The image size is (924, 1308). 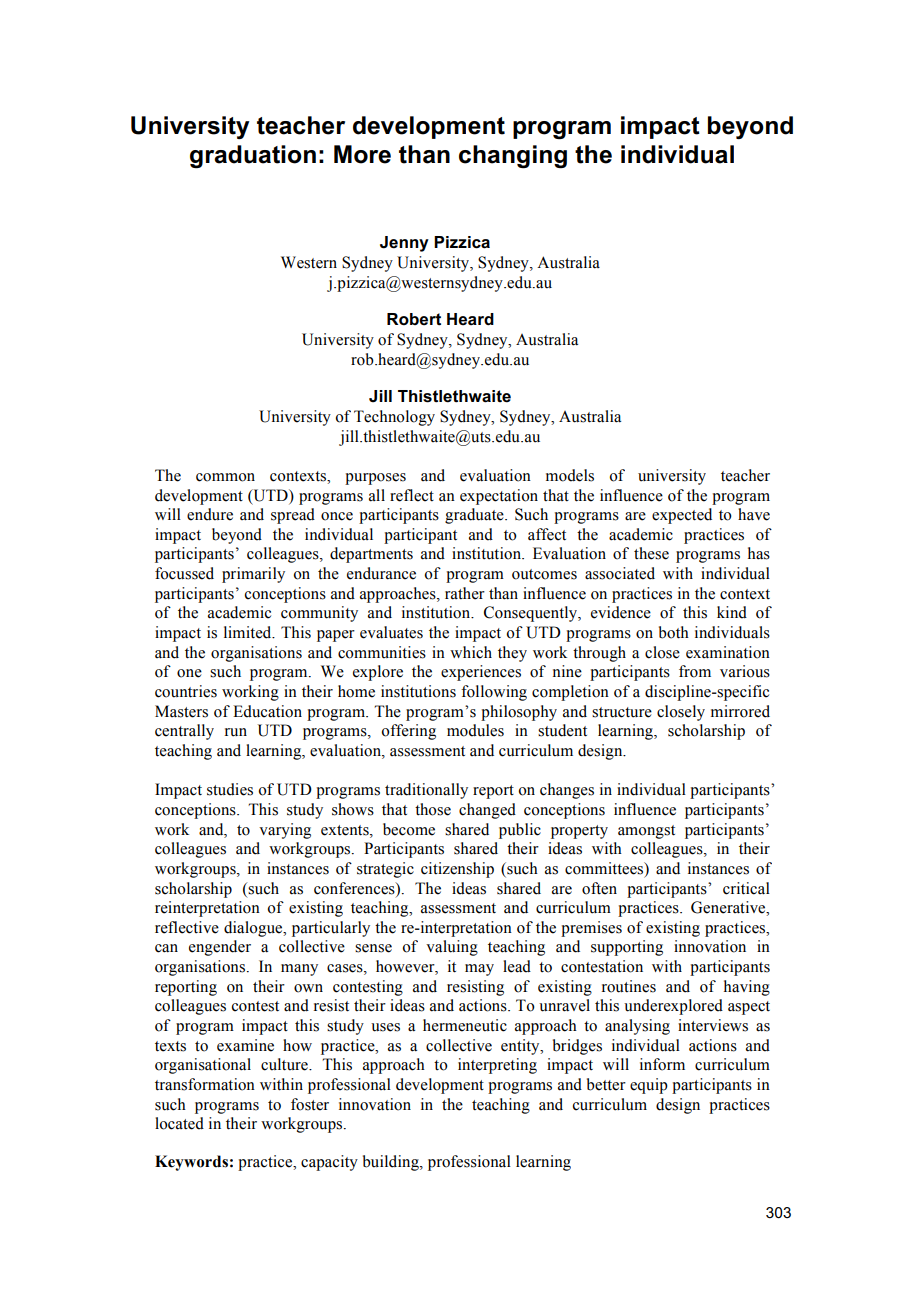 I want to click on Jenny, so click(x=404, y=244).
